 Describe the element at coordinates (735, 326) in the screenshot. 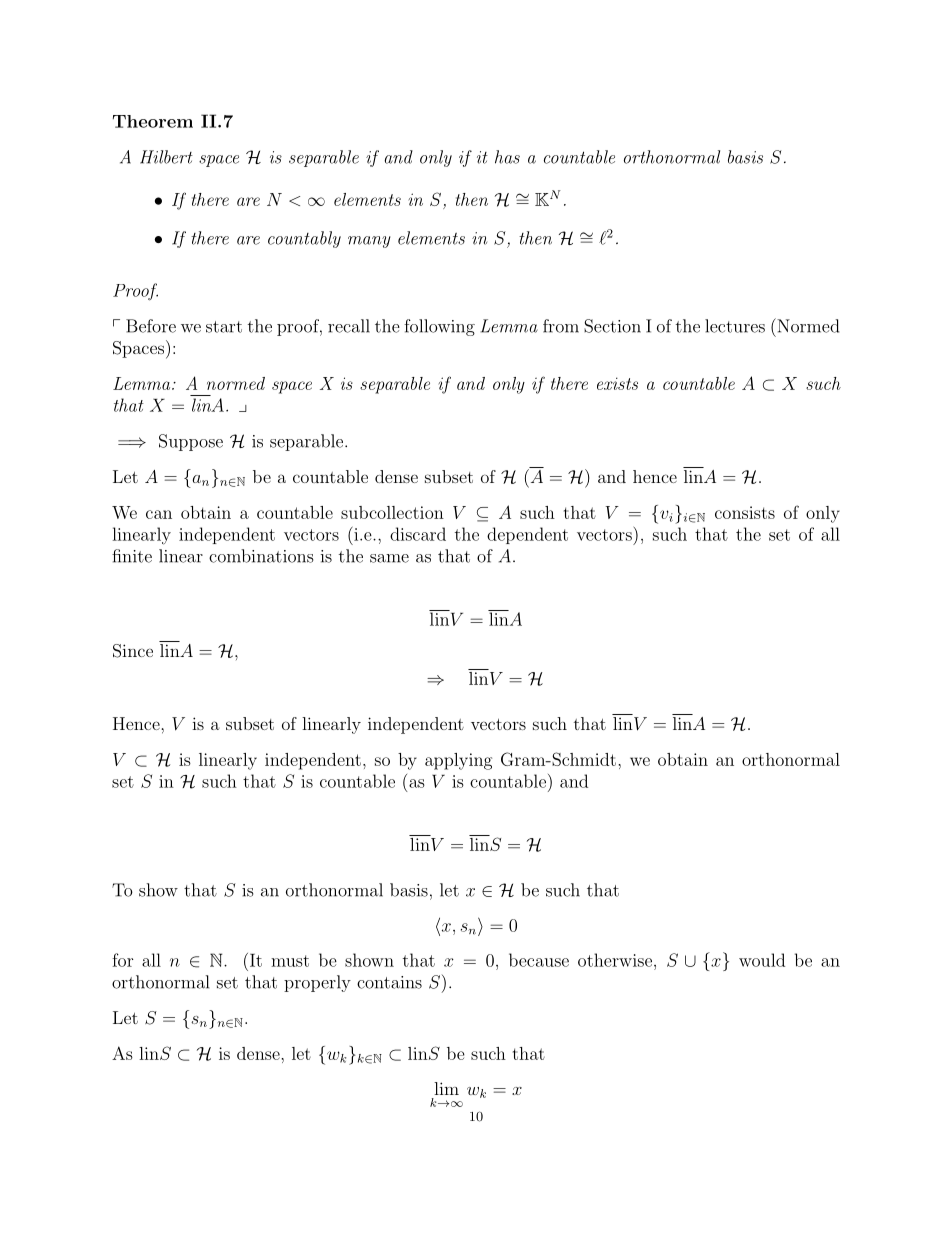

I see `lectures` at that location.
